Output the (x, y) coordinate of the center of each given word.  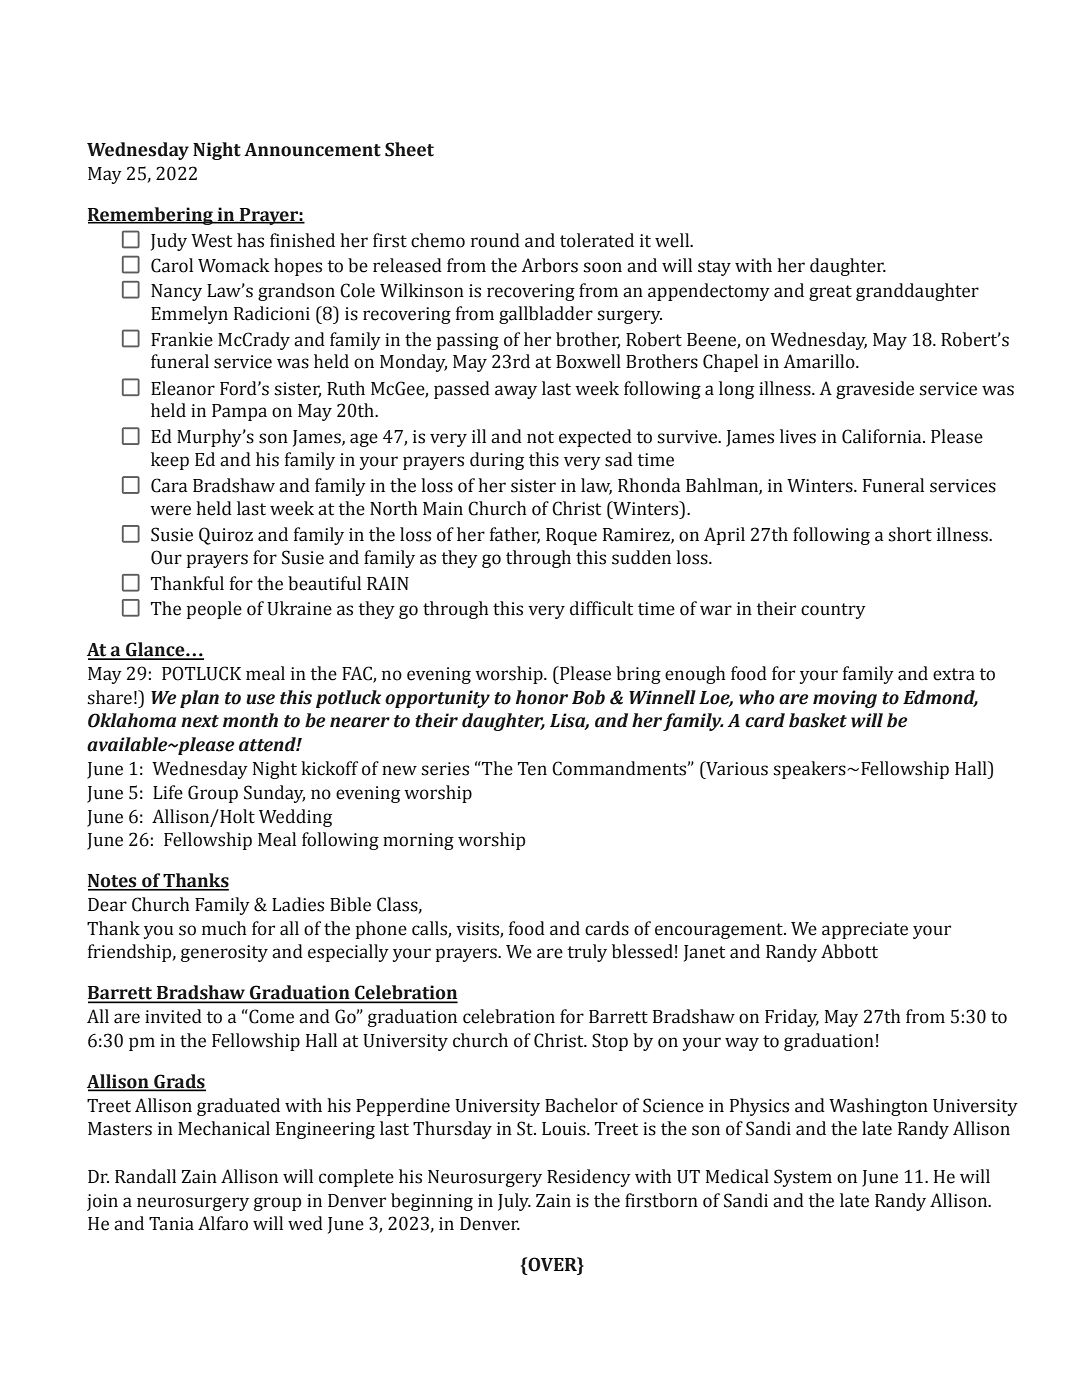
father (515, 535)
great (830, 293)
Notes (113, 882)
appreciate (865, 930)
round (495, 240)
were (170, 510)
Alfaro (223, 1223)
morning (418, 841)
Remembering (151, 216)
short (910, 534)
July (514, 1202)
